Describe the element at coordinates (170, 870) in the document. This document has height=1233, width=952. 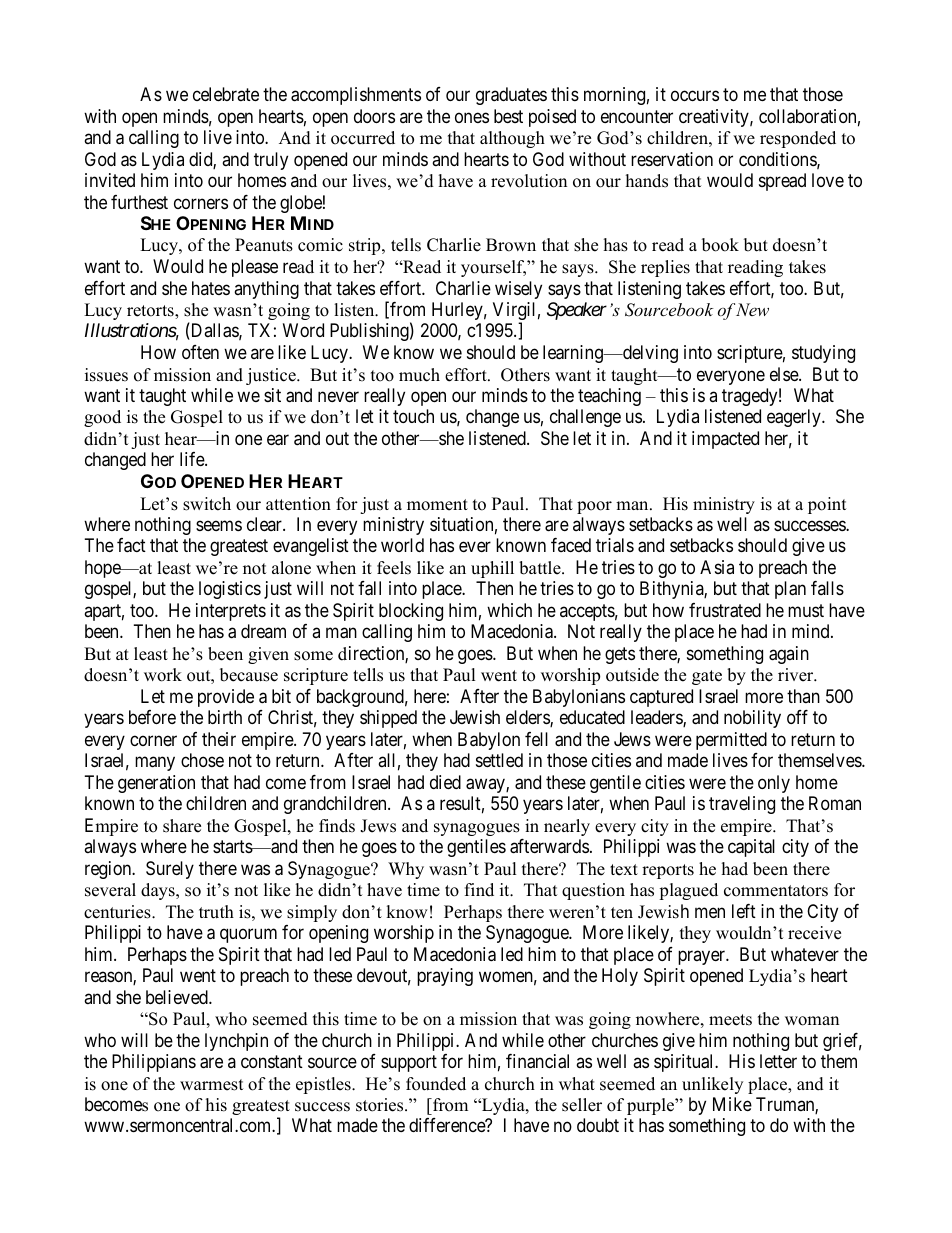
I see `Surely` at that location.
